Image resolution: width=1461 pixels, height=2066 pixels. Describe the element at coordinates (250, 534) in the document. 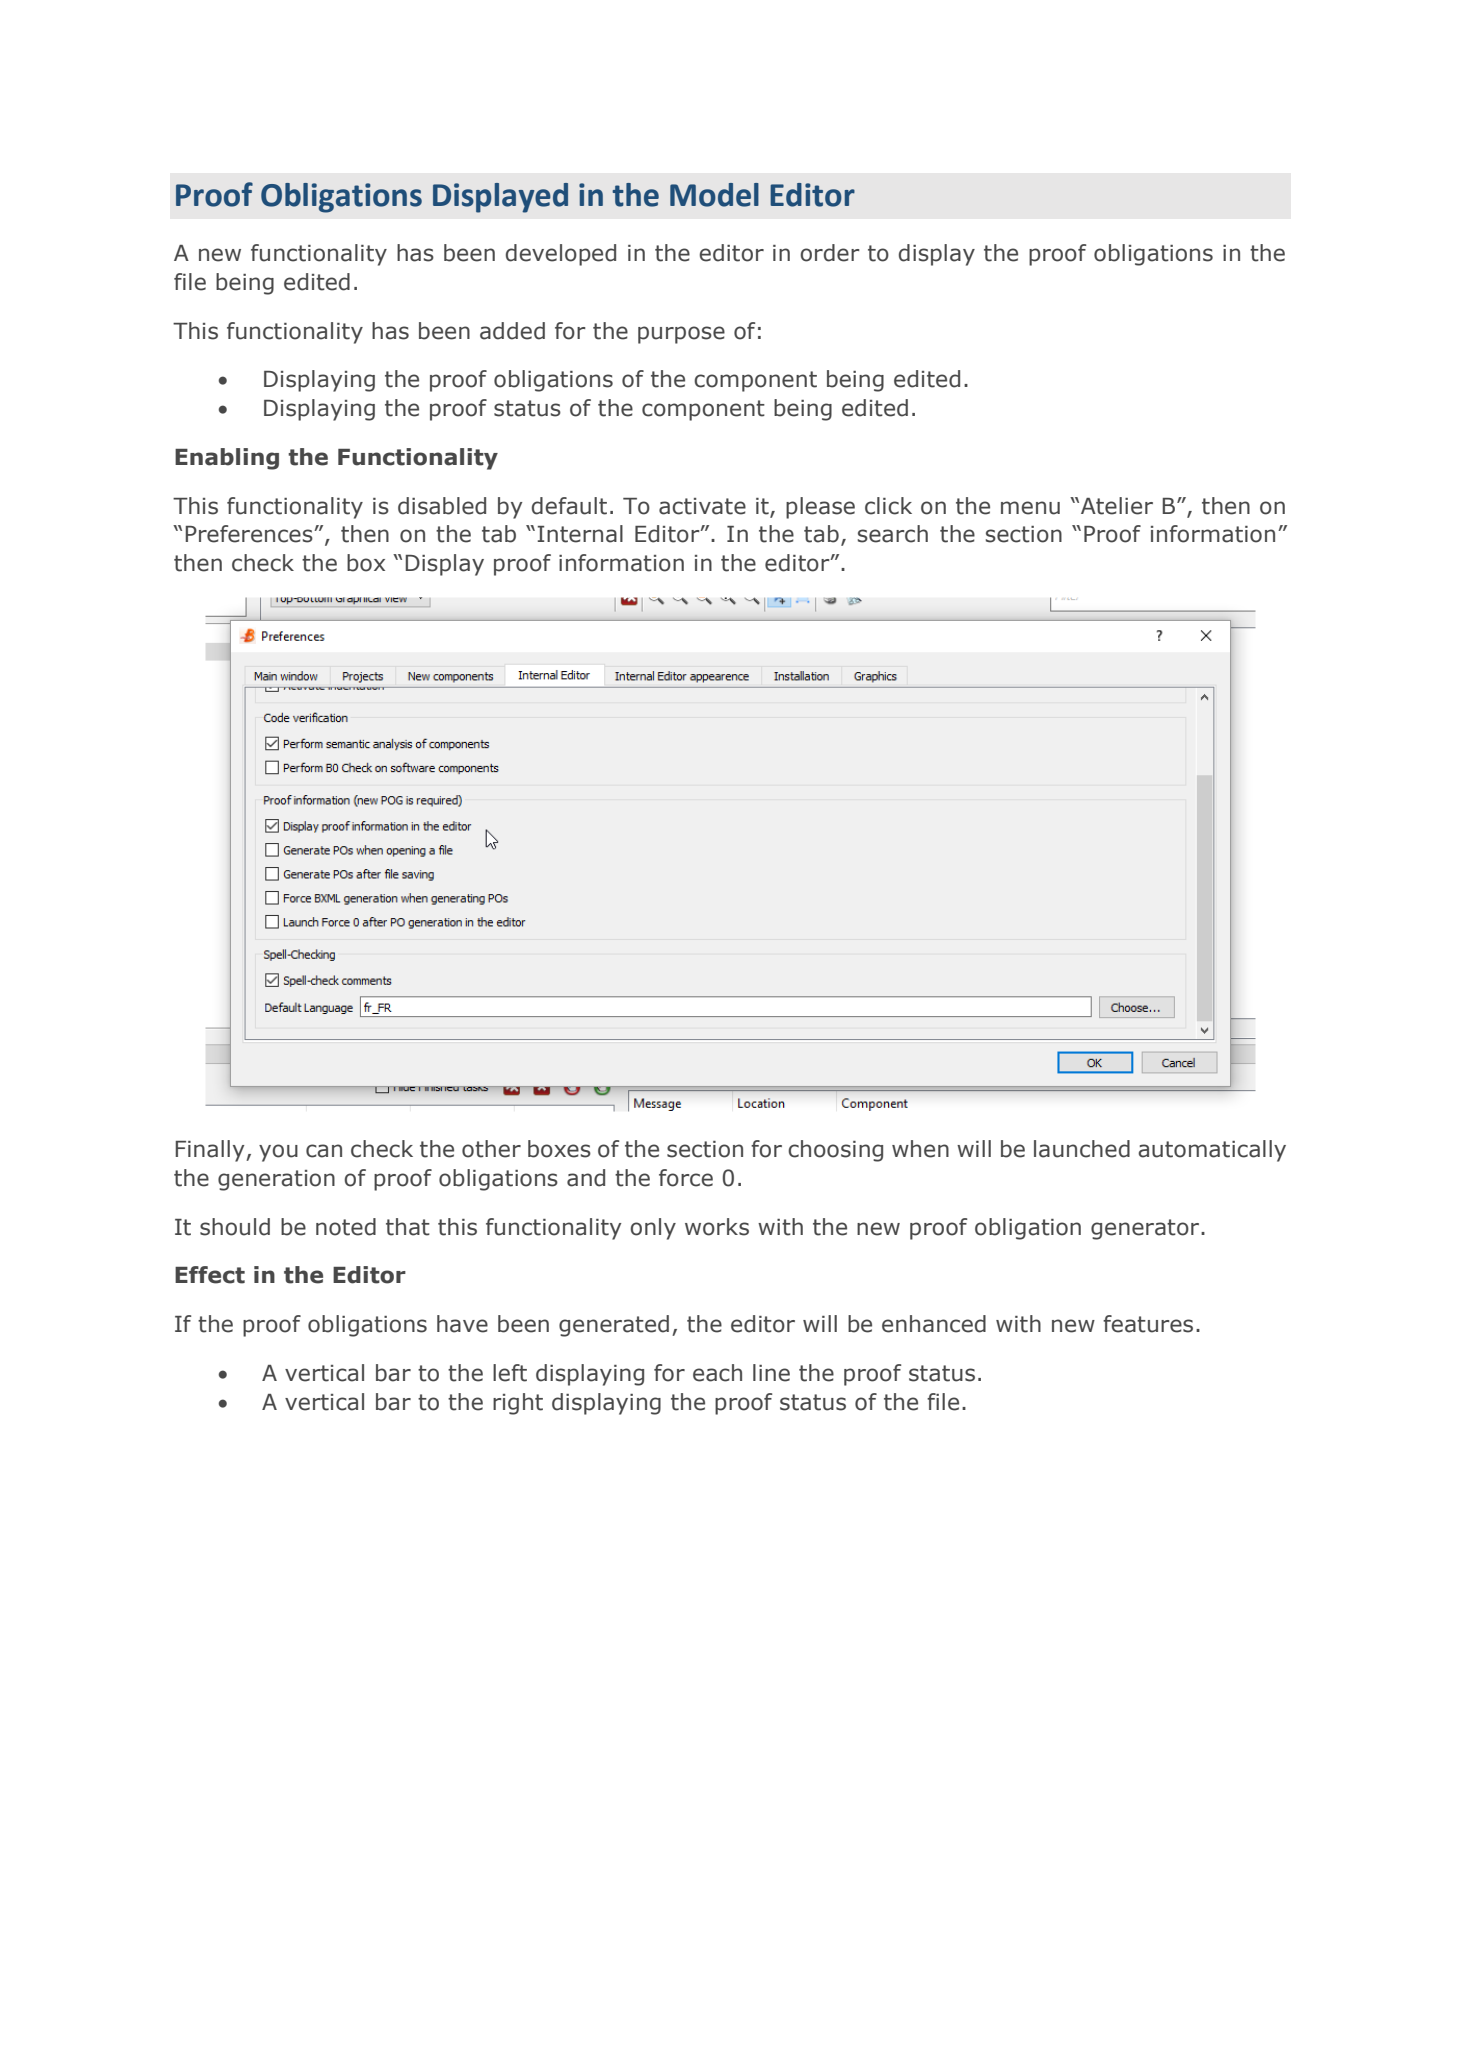

I see `Preferences` at that location.
